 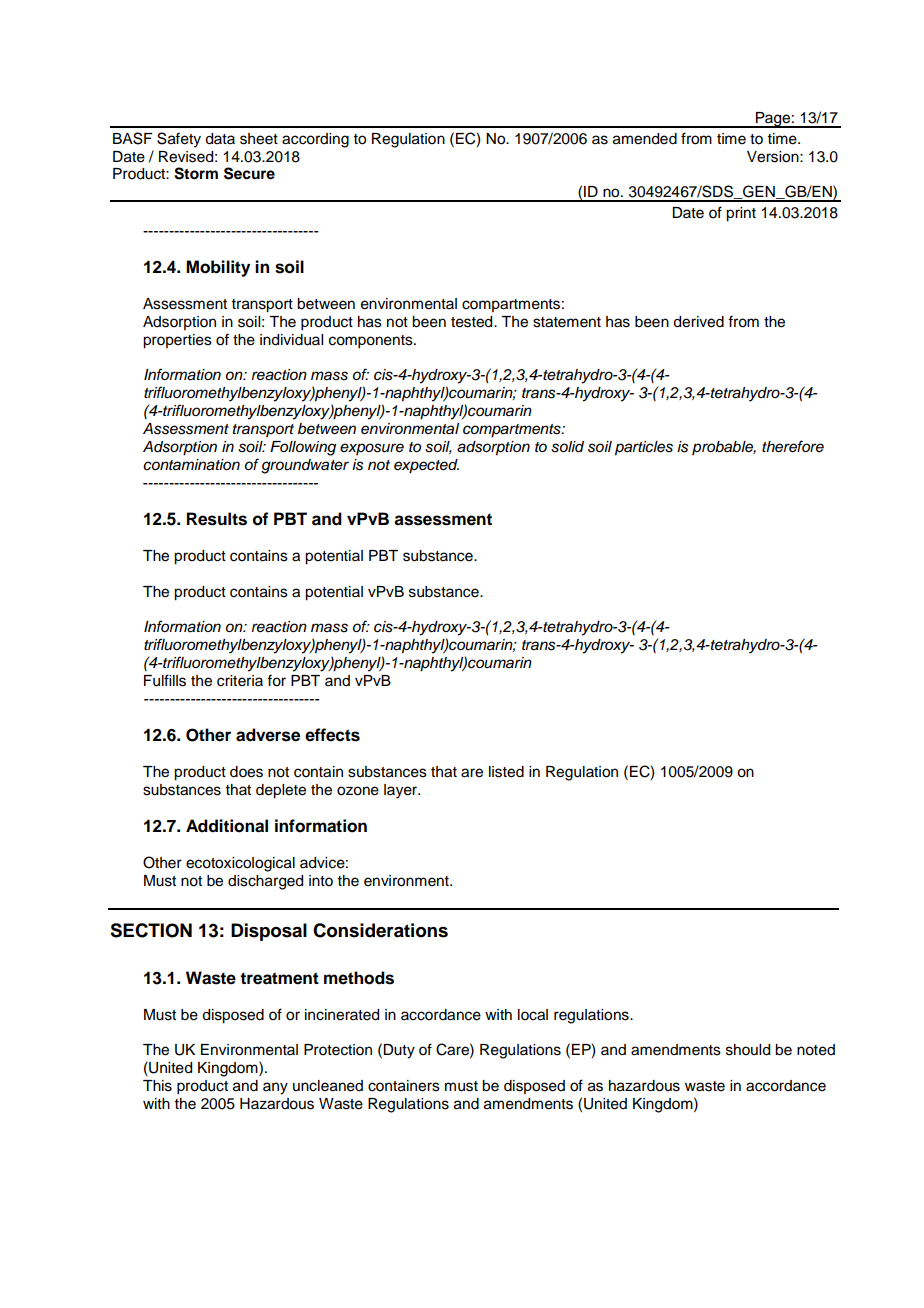 I want to click on tested, so click(x=473, y=322).
